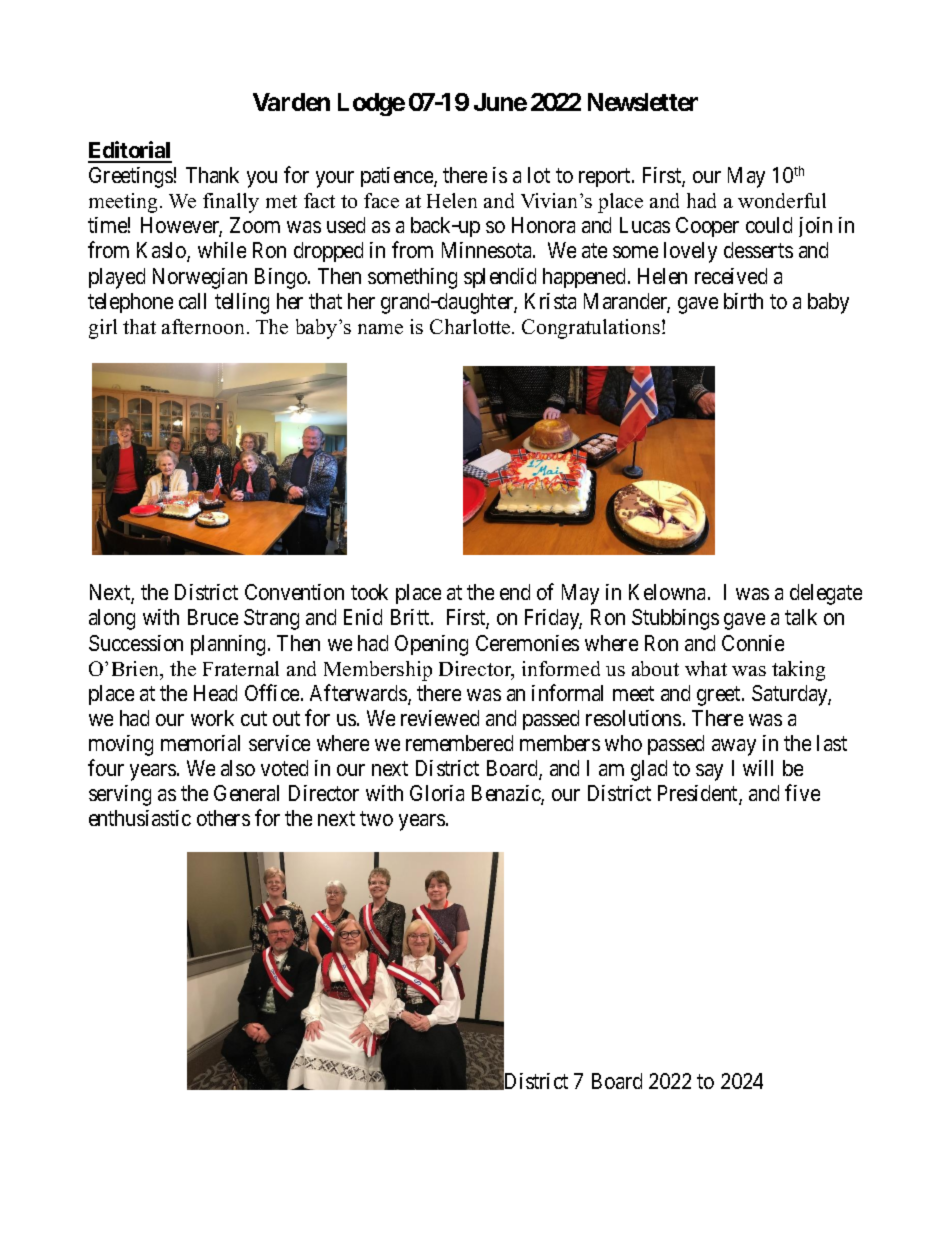 The width and height of the image is (952, 1233). What do you see at coordinates (500, 278) in the image?
I see `splendid` at bounding box center [500, 278].
